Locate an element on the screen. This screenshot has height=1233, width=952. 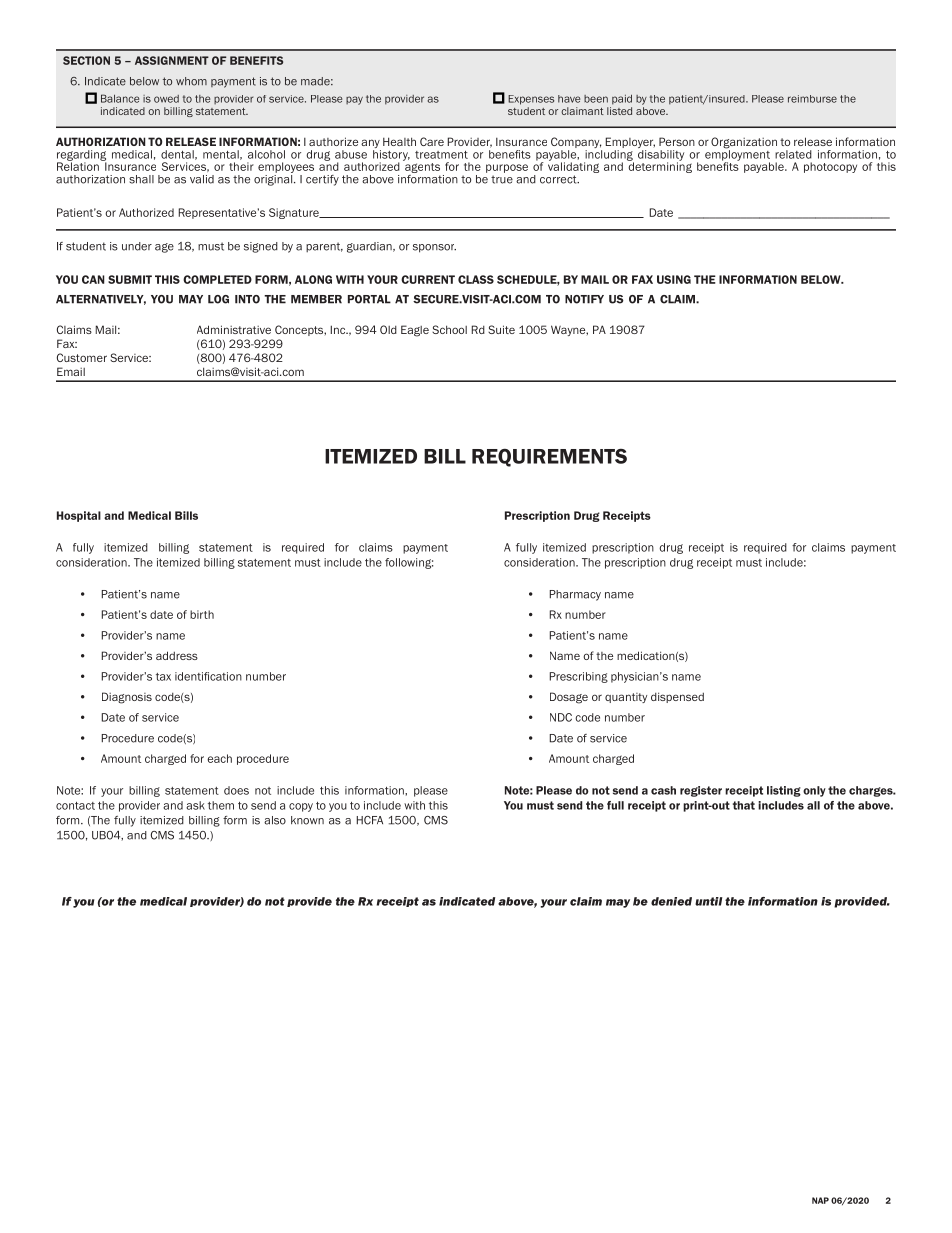
ask is located at coordinates (195, 805).
